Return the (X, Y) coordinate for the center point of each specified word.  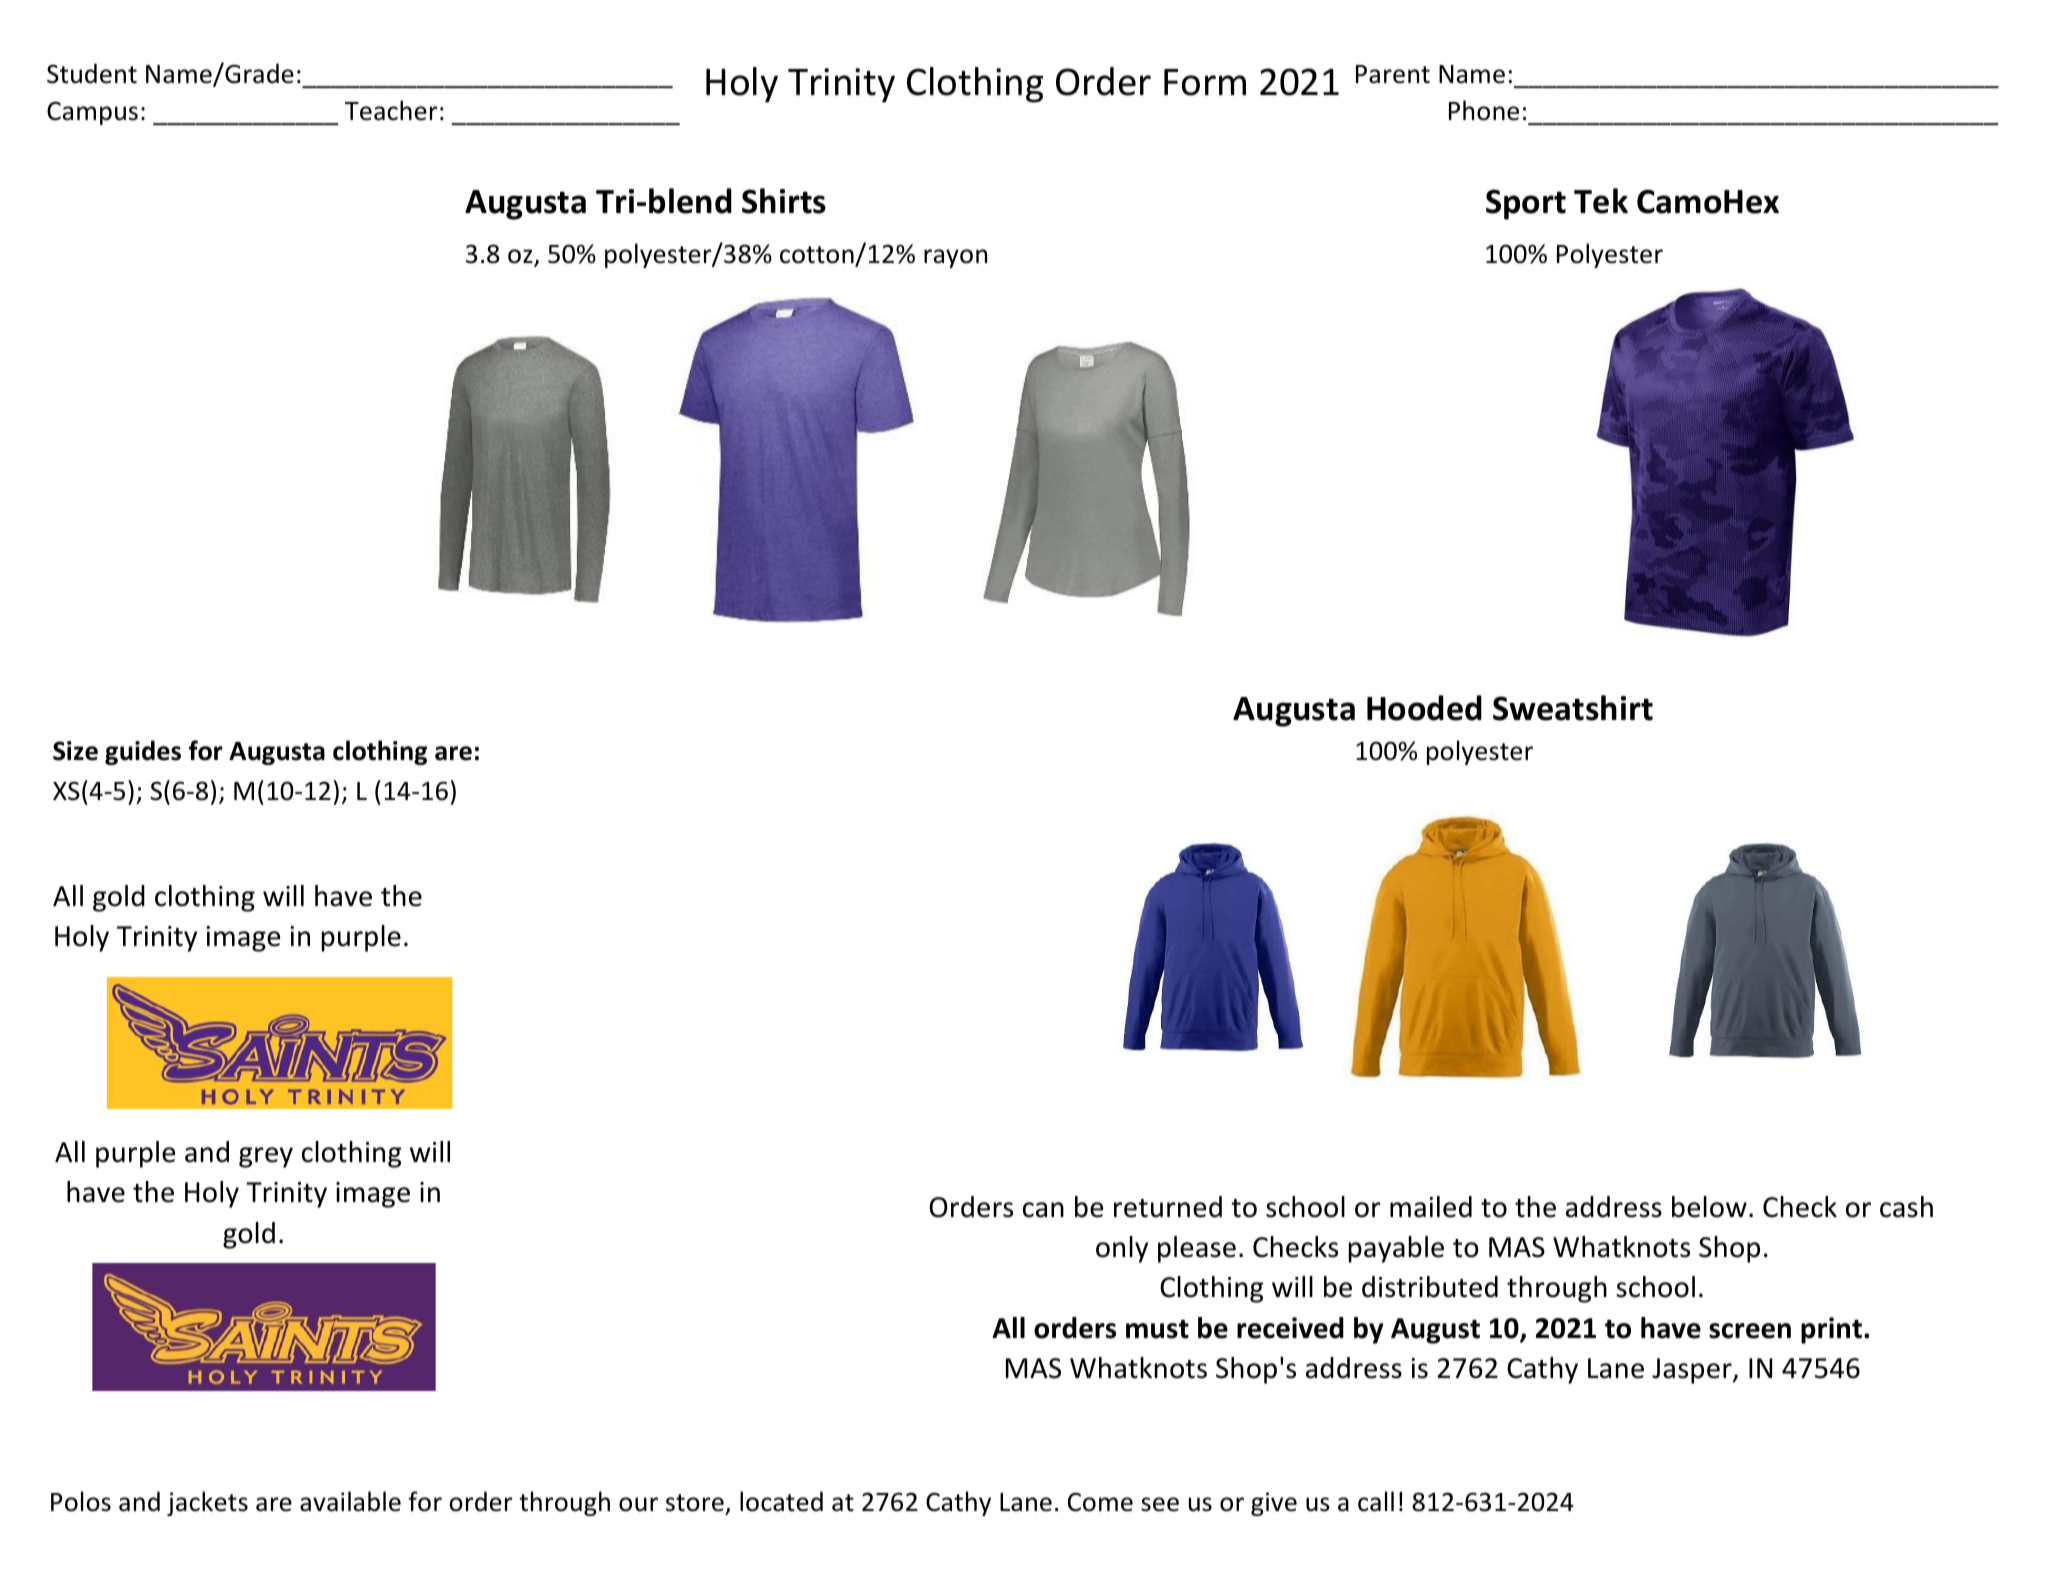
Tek (1601, 201)
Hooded (1424, 708)
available (350, 1501)
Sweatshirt (1573, 708)
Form (1205, 82)
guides (143, 752)
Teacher (391, 110)
